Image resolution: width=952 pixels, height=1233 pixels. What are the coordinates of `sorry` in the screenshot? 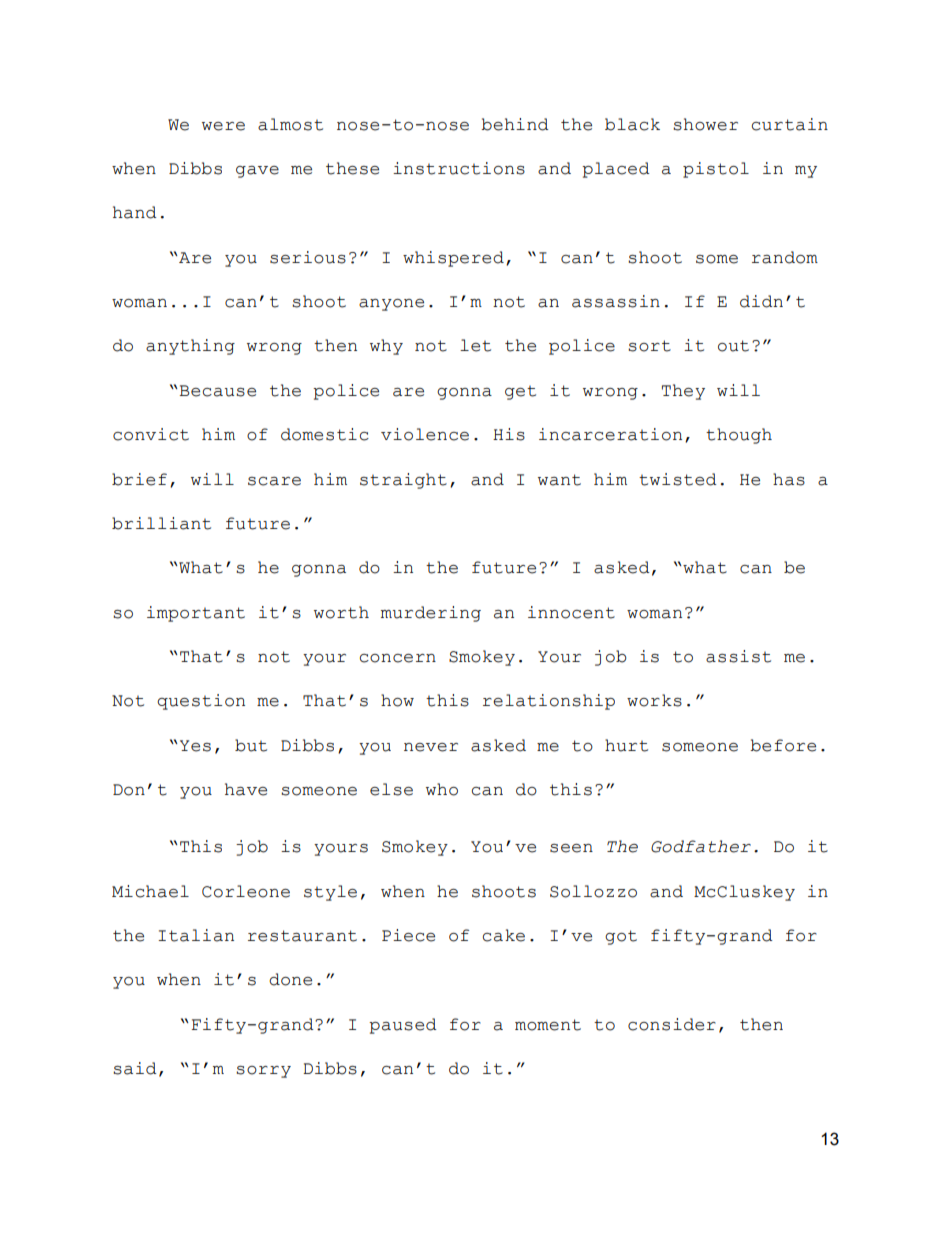 It's located at (263, 1072).
